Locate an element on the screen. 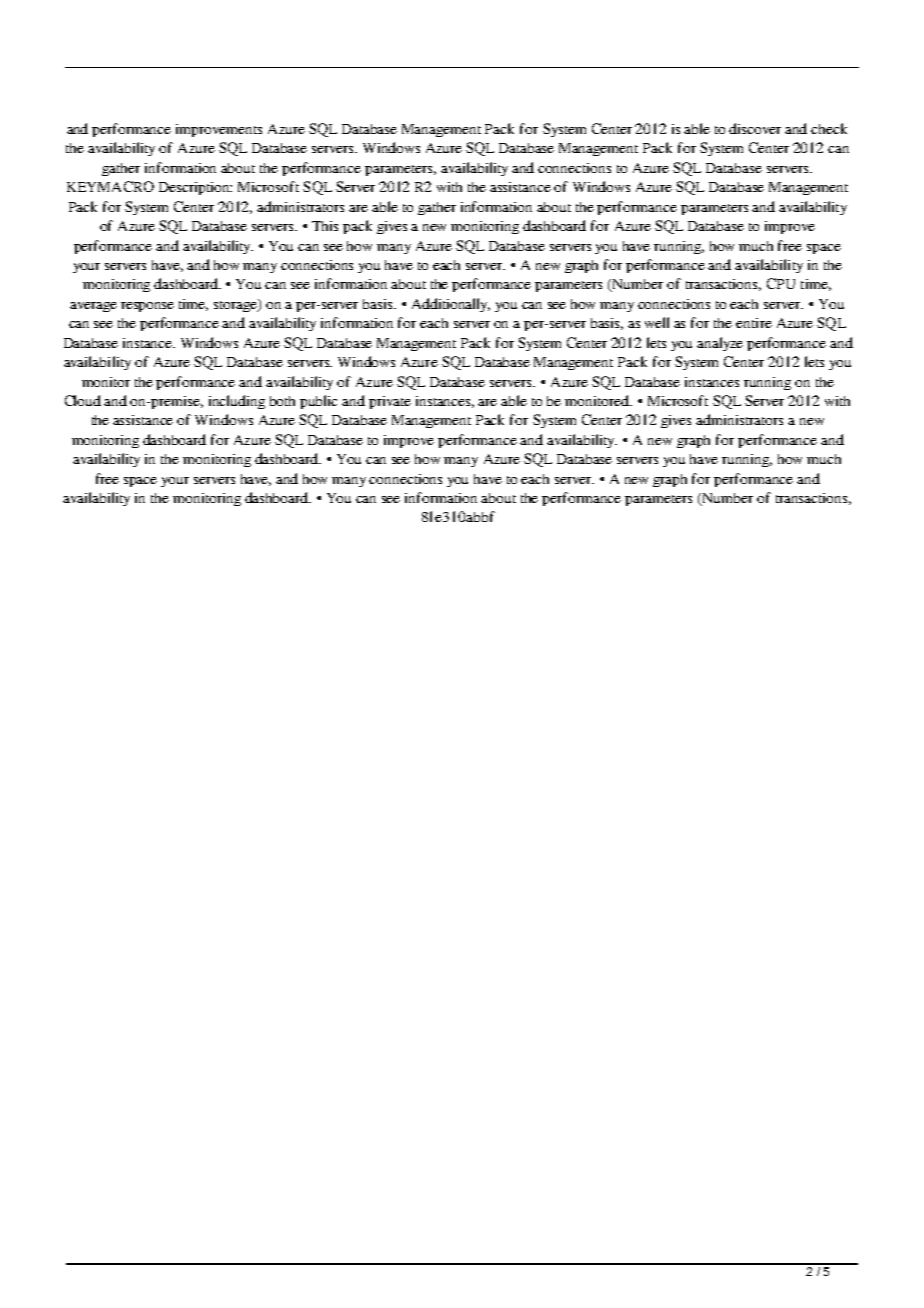  analyze is located at coordinates (720, 344).
